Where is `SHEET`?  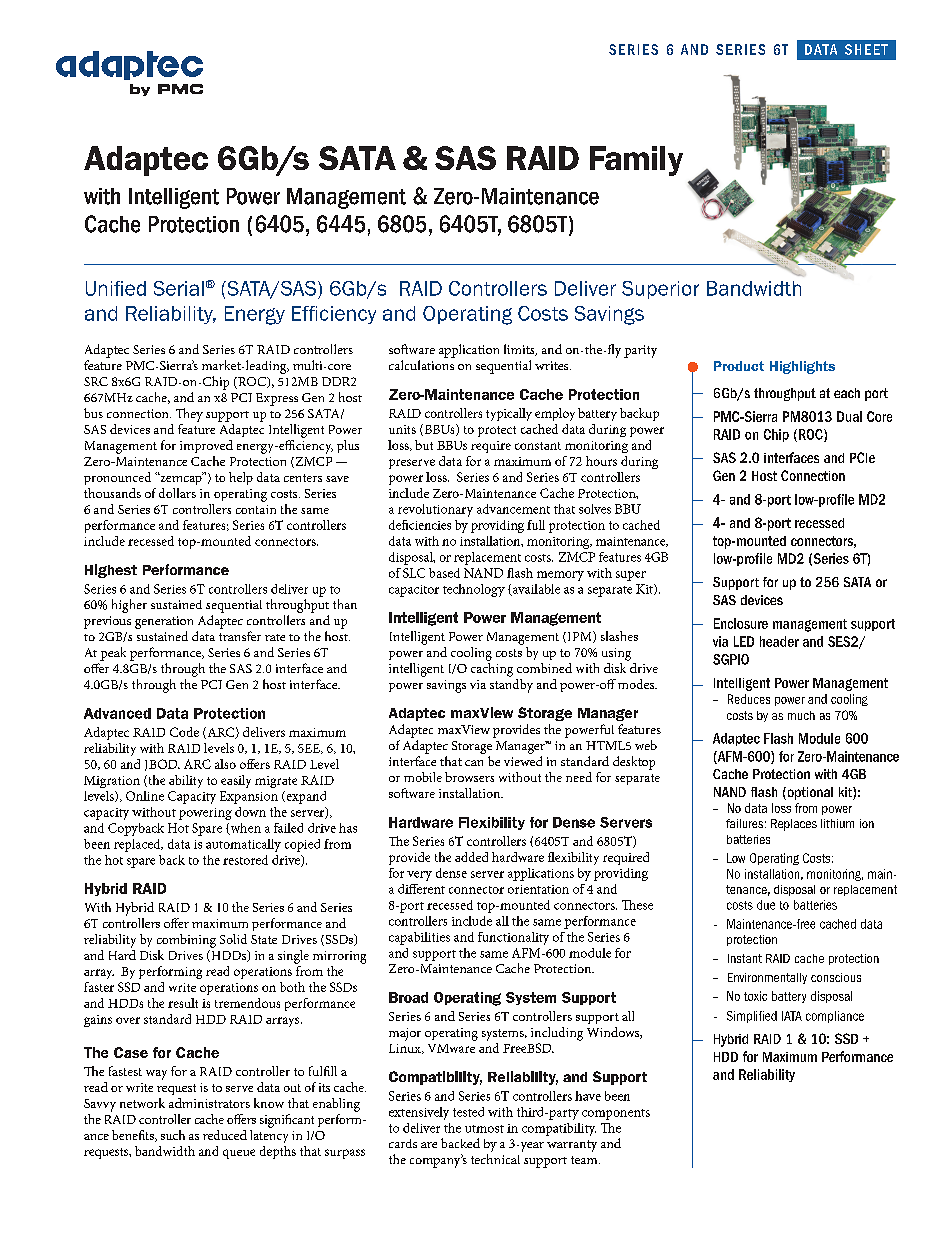 SHEET is located at coordinates (866, 49).
